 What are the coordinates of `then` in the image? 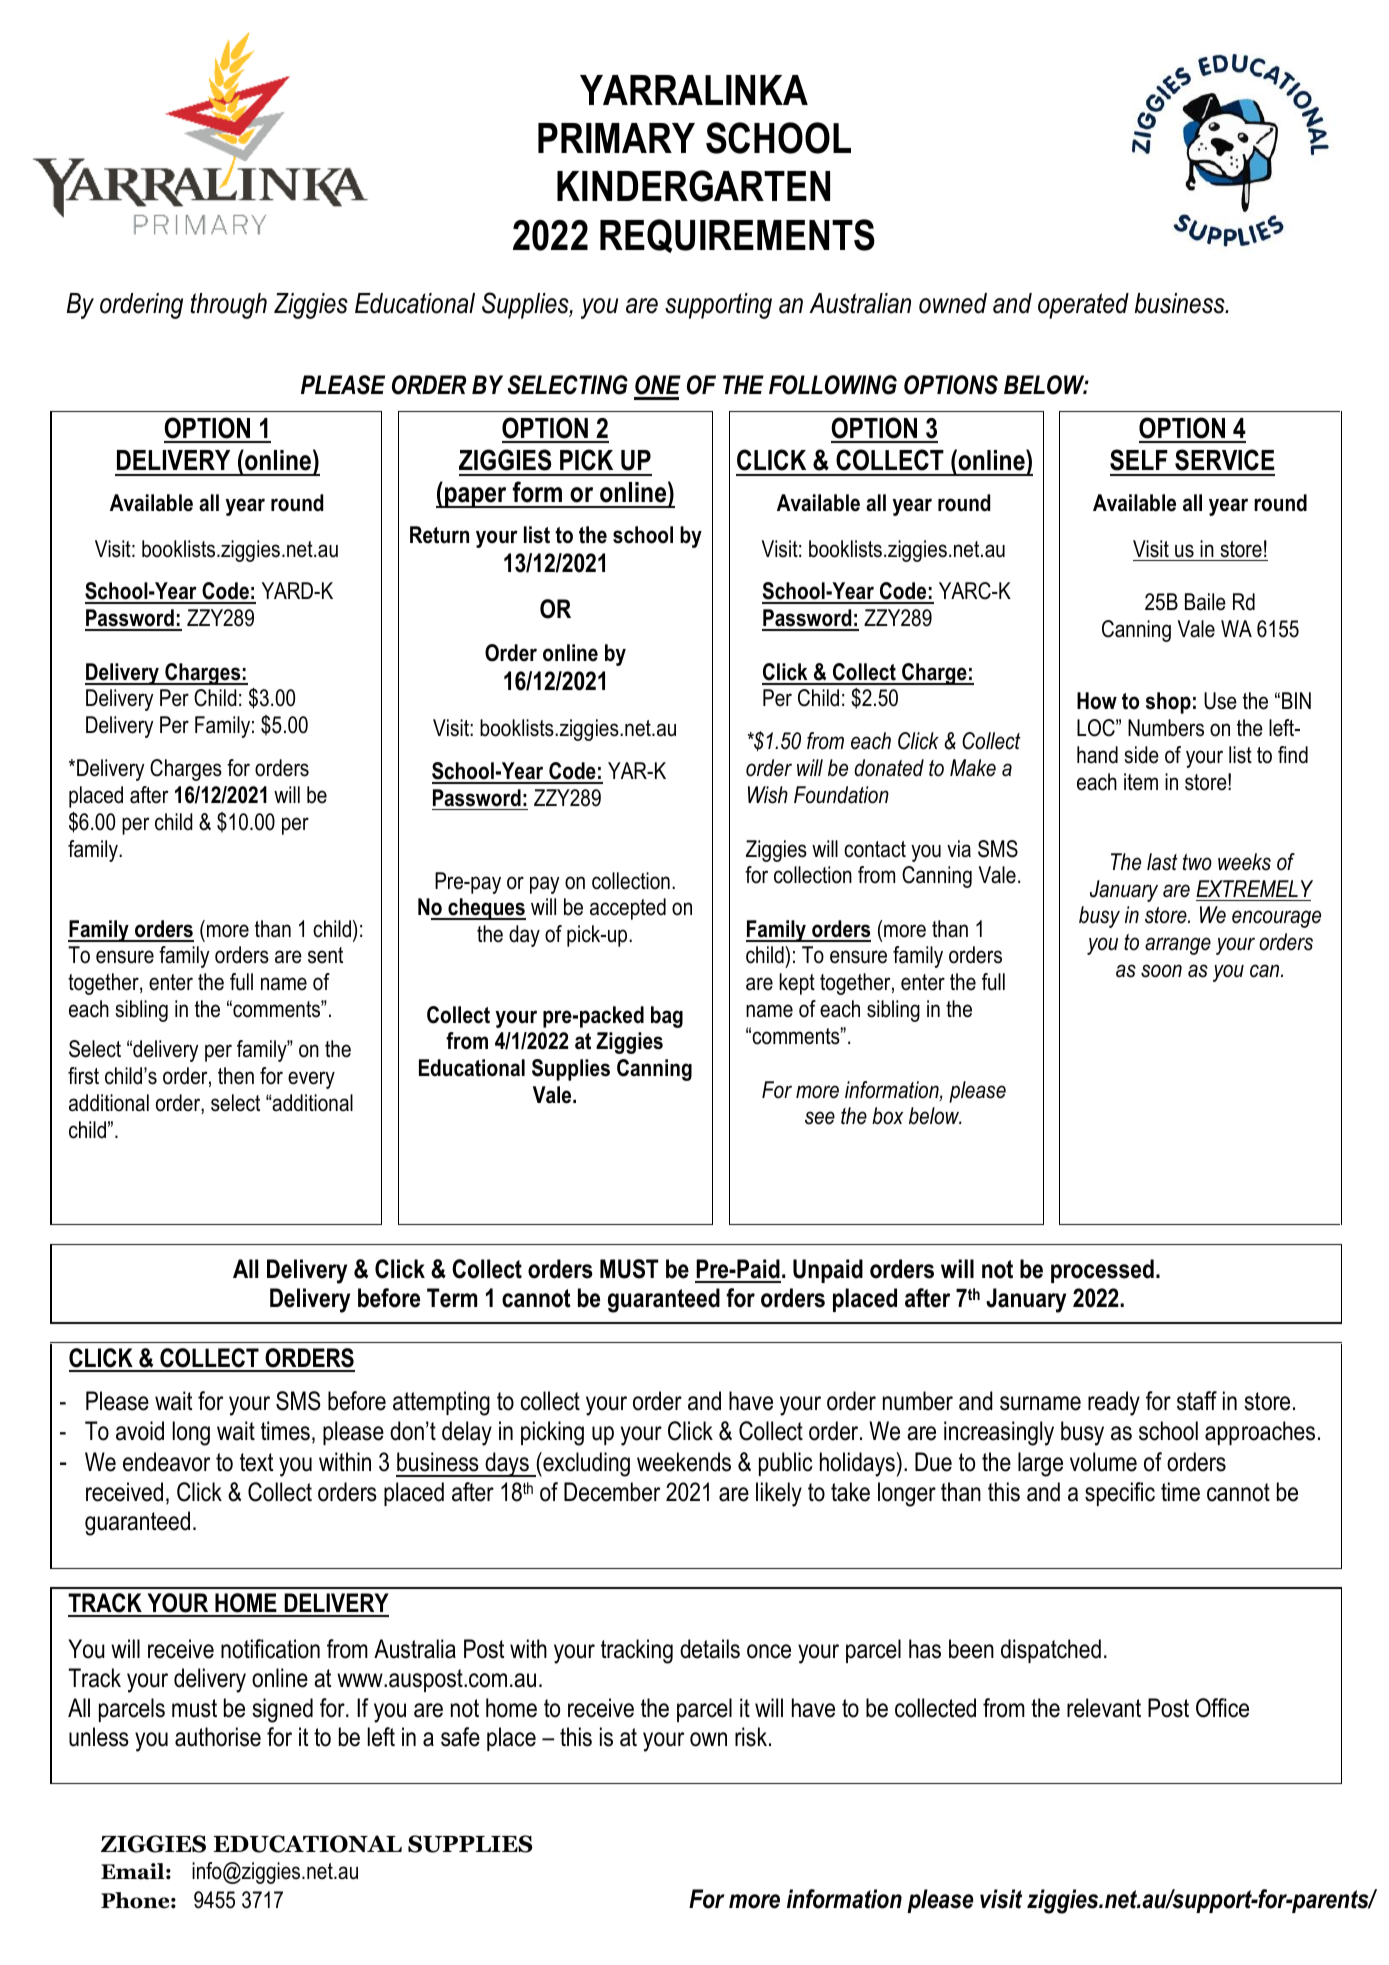 It's located at (236, 1076).
